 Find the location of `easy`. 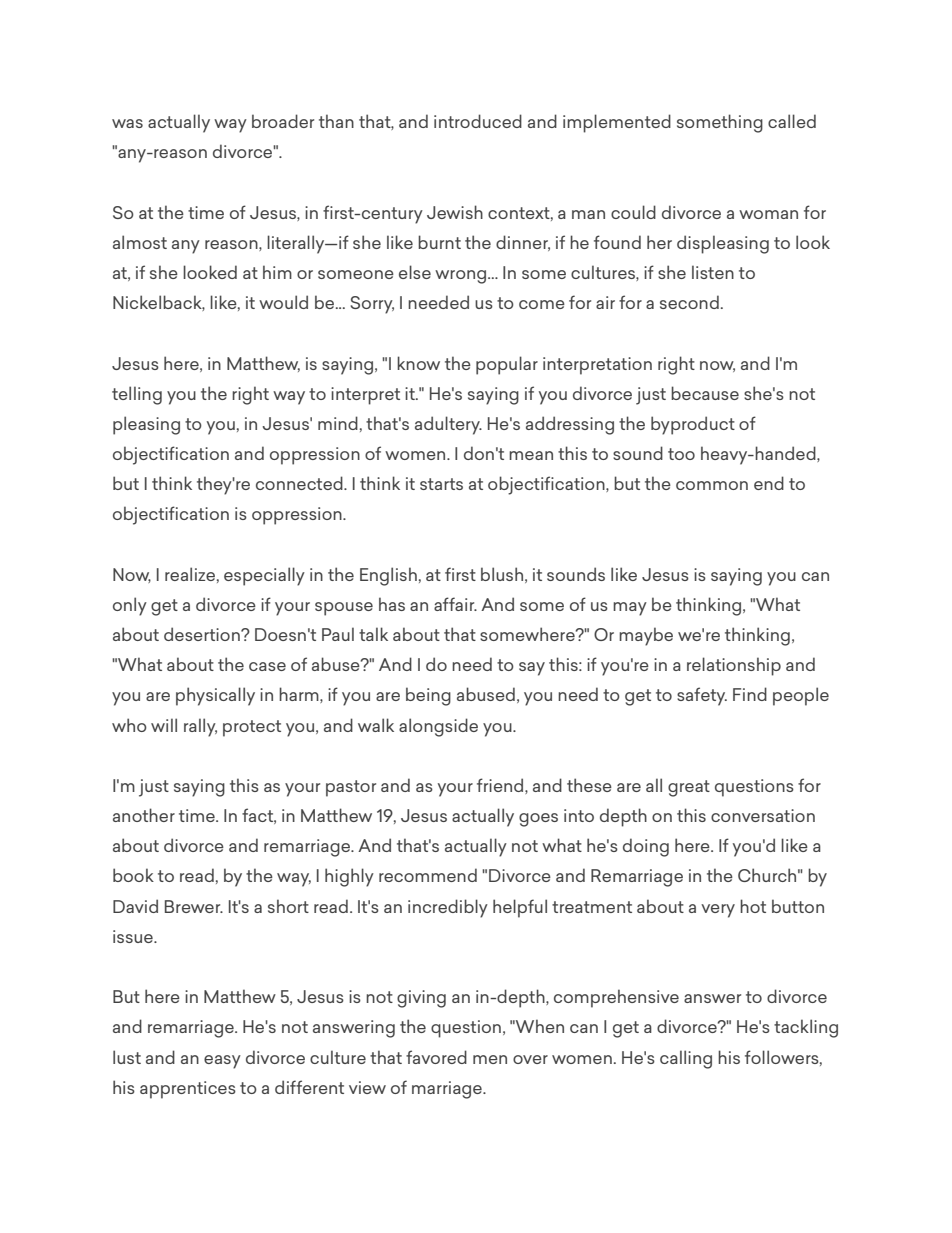

easy is located at coordinates (222, 1062).
